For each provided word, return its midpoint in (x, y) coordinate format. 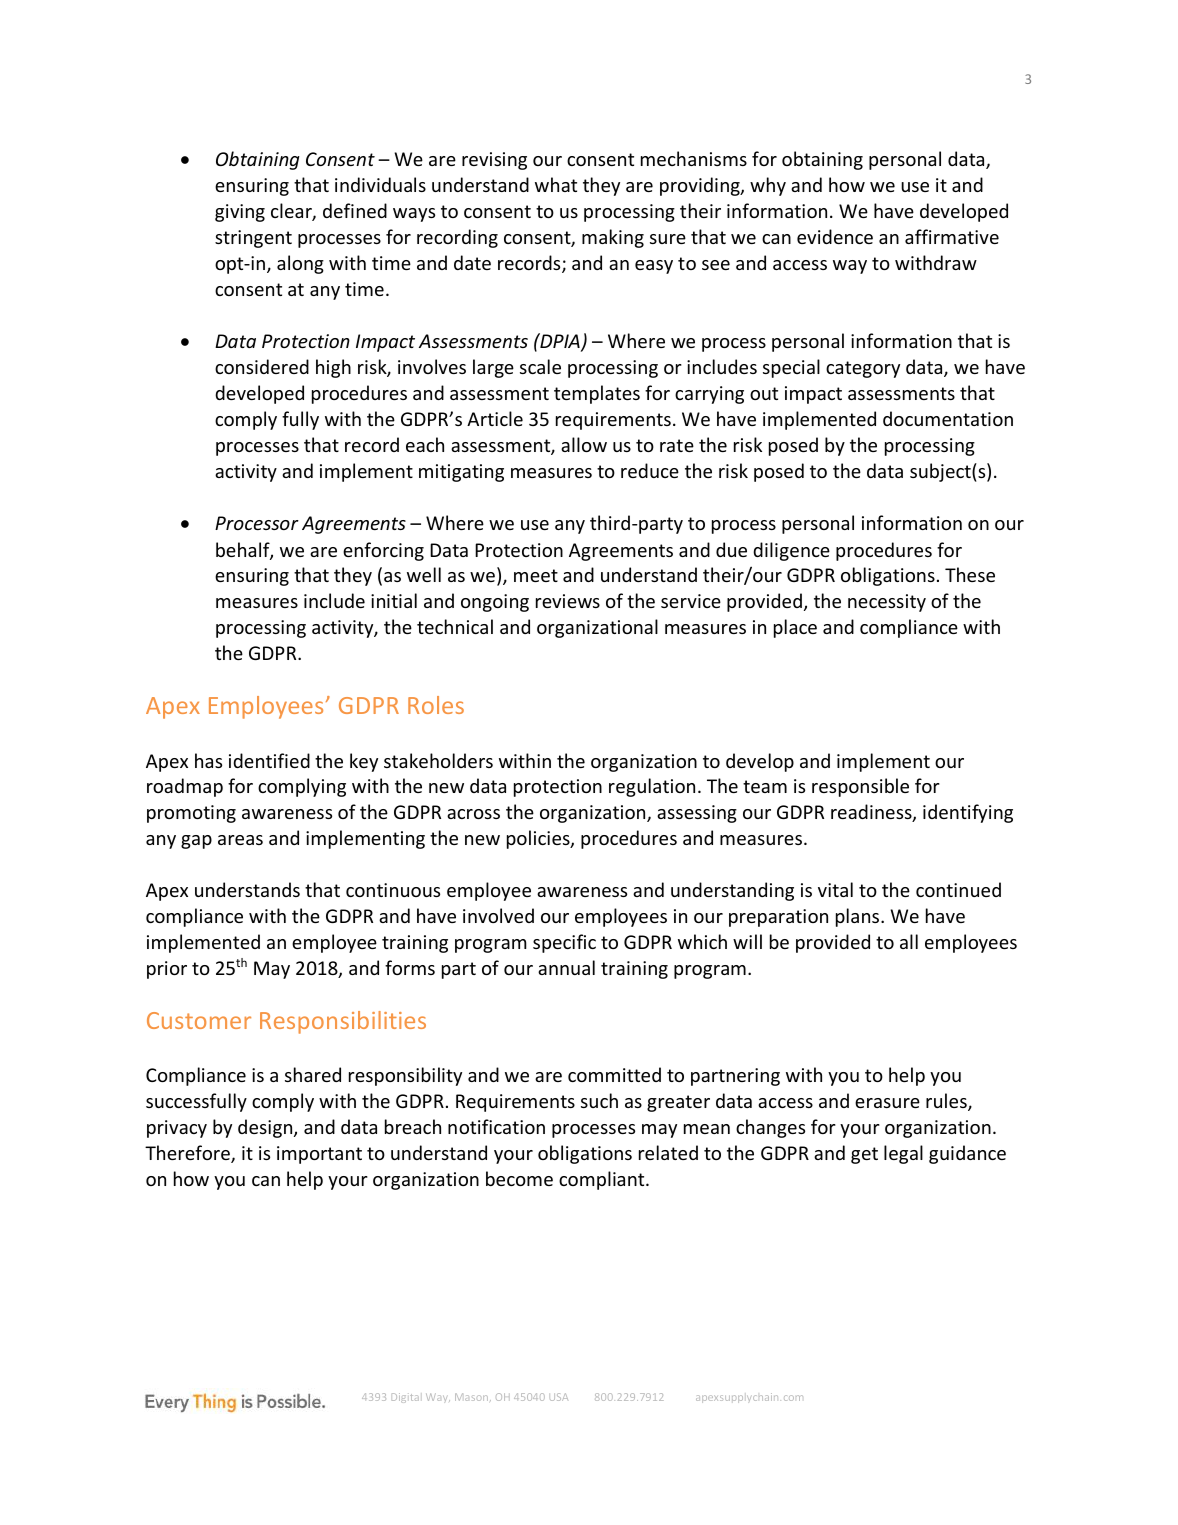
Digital (405, 1398)
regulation (652, 787)
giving (240, 213)
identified (269, 760)
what (556, 184)
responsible (860, 787)
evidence (835, 236)
